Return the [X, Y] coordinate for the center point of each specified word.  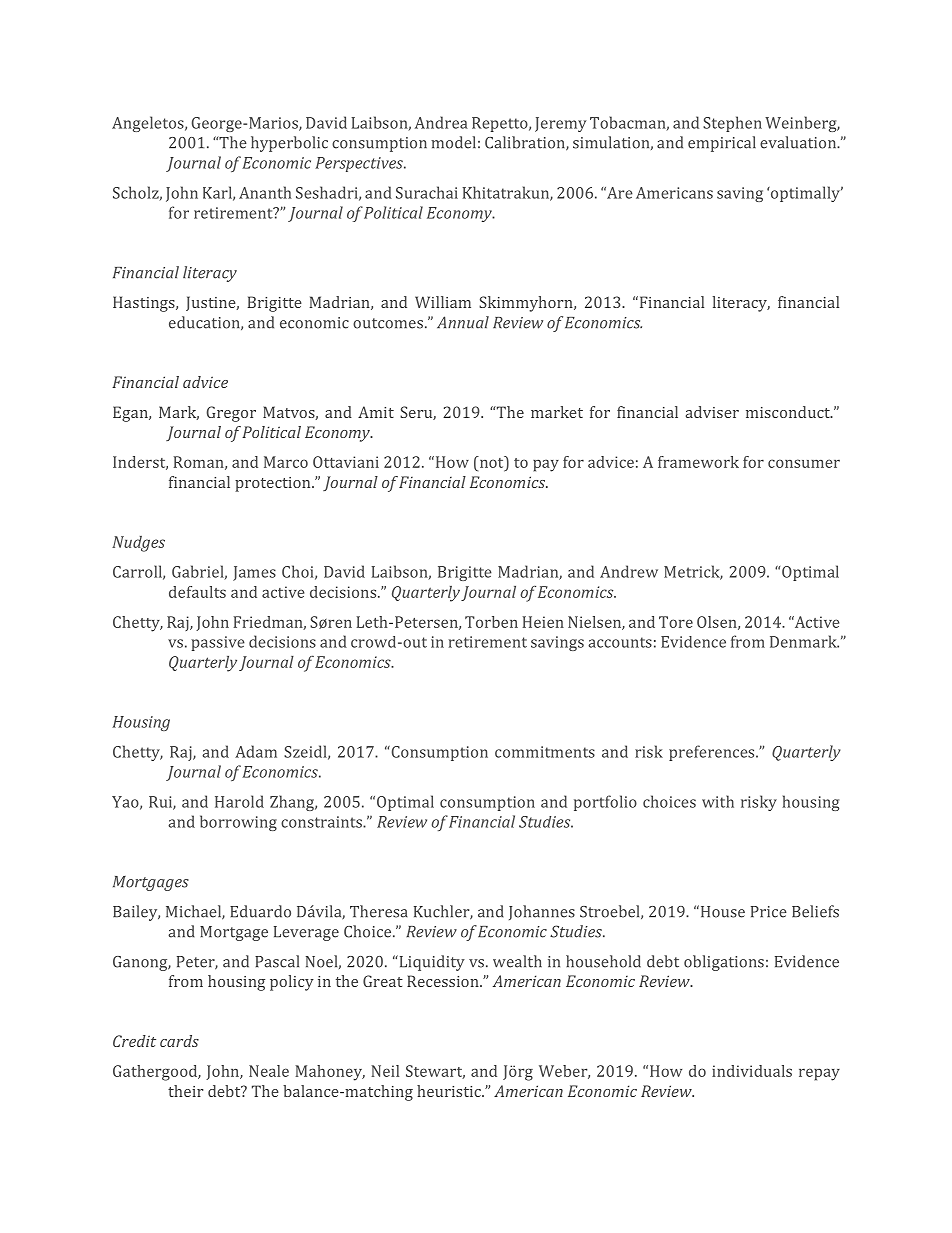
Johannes [542, 912]
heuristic [450, 1091]
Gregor [231, 414]
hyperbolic [289, 144]
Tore [676, 622]
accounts [620, 642]
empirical [722, 144]
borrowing [238, 823]
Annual [463, 322]
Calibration [526, 143]
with [718, 801]
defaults [197, 592]
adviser [712, 412]
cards [179, 1041]
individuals [752, 1071]
